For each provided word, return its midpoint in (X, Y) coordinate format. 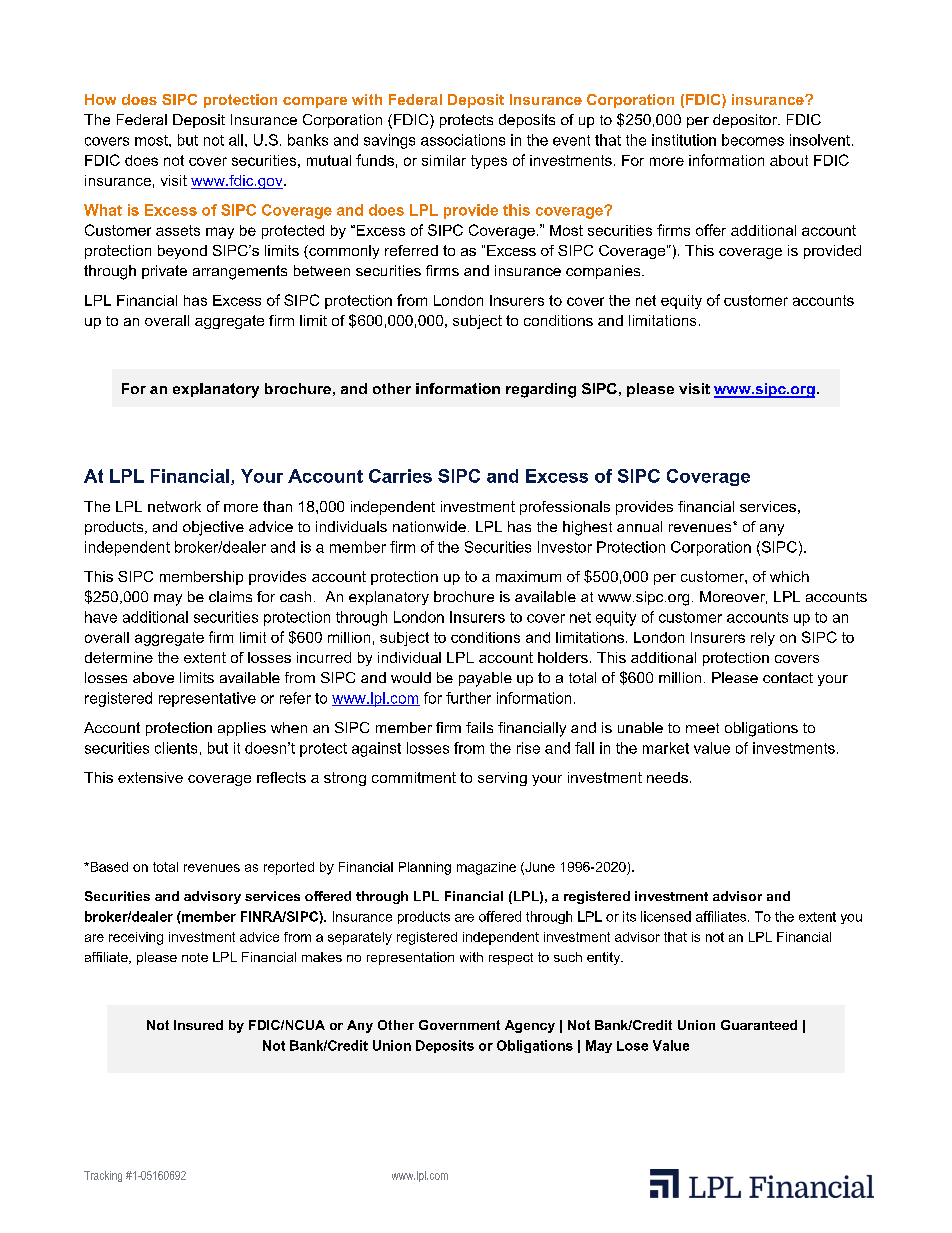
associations (463, 140)
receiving (136, 938)
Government (459, 1025)
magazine (486, 868)
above (153, 677)
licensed (666, 916)
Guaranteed (759, 1025)
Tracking (103, 1176)
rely (763, 639)
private (164, 272)
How (100, 99)
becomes (753, 140)
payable (485, 679)
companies (604, 272)
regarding (541, 390)
